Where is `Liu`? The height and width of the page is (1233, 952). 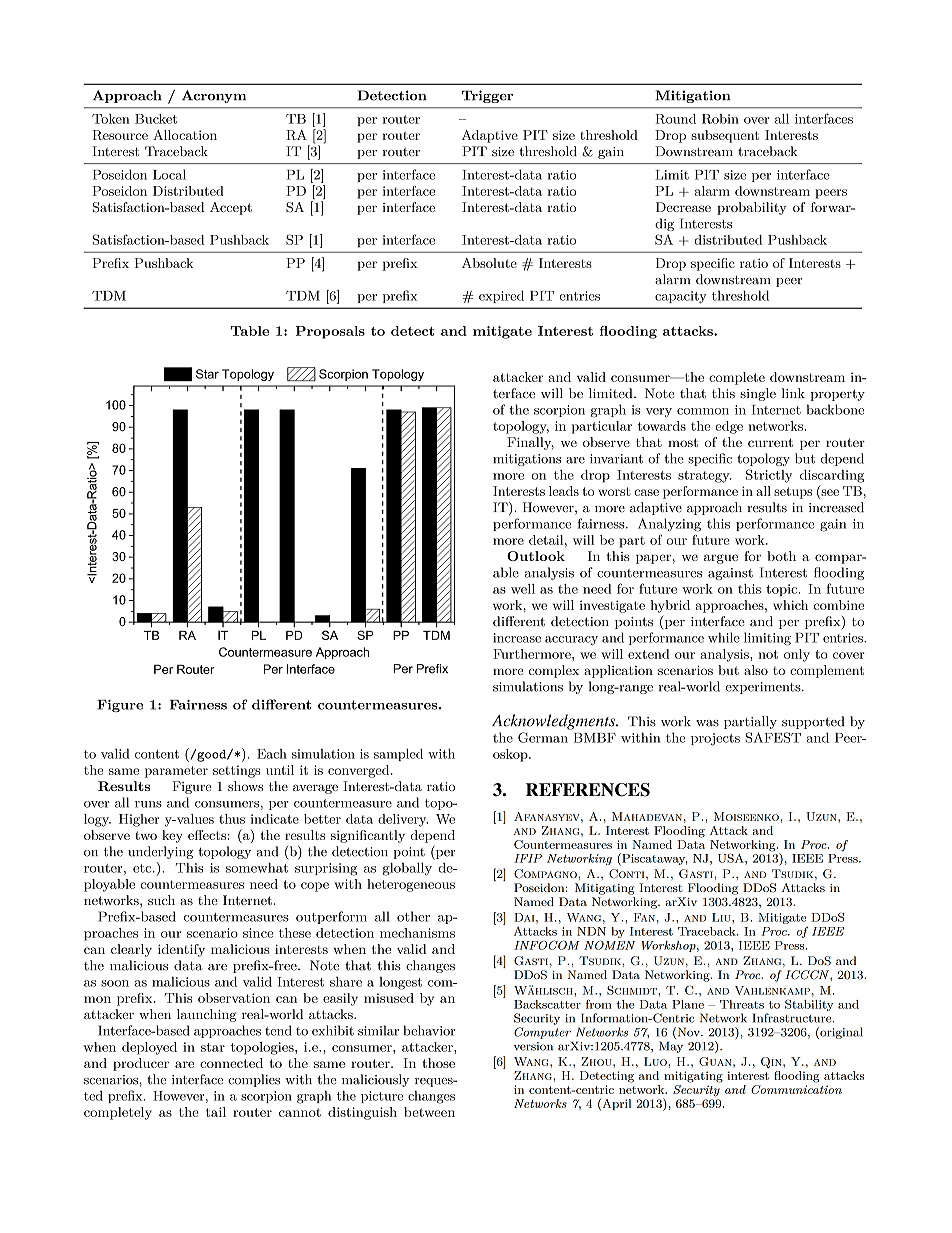
Liu is located at coordinates (722, 917).
